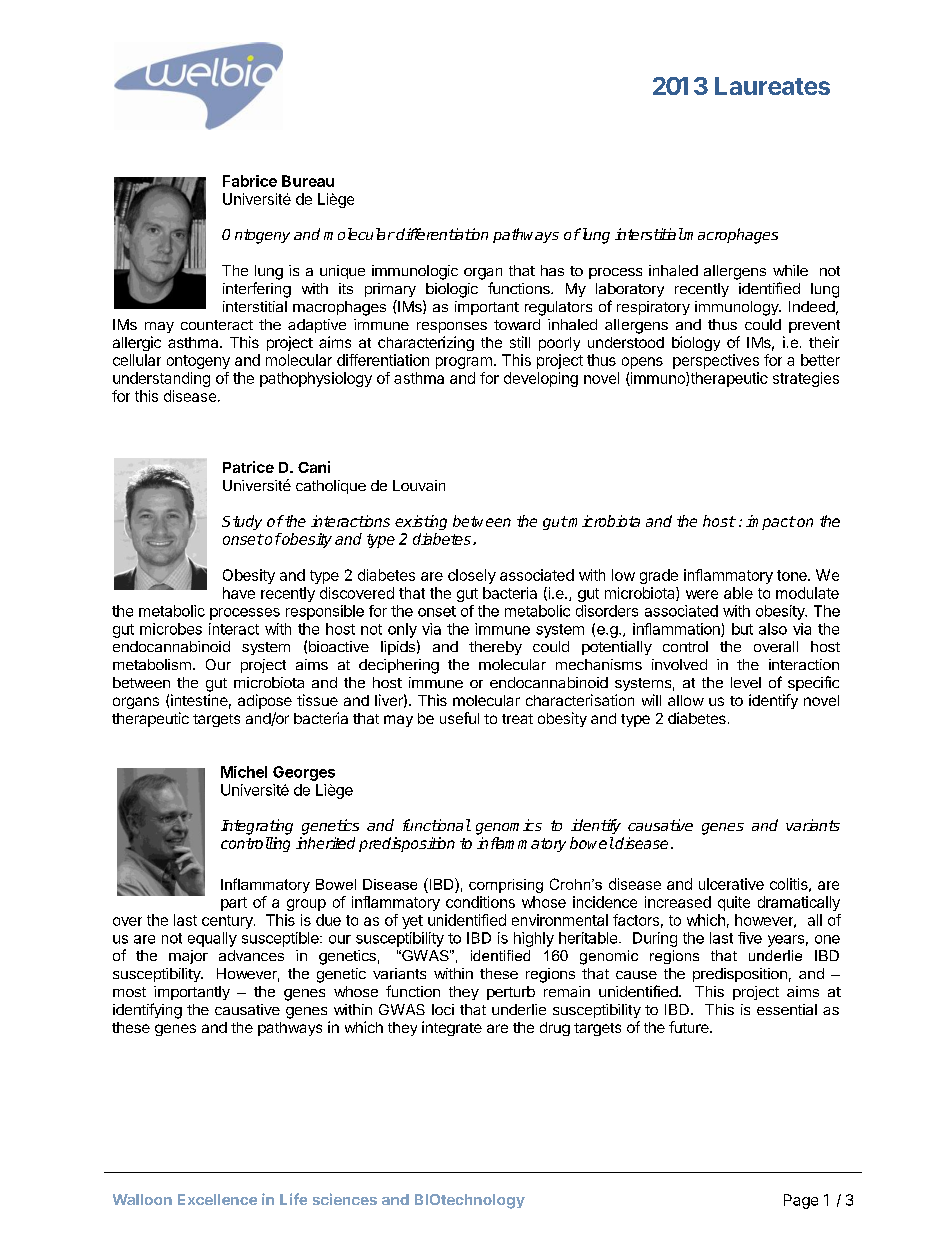 This document has height=1233, width=952. What do you see at coordinates (217, 1199) in the document?
I see `Excellence` at bounding box center [217, 1199].
